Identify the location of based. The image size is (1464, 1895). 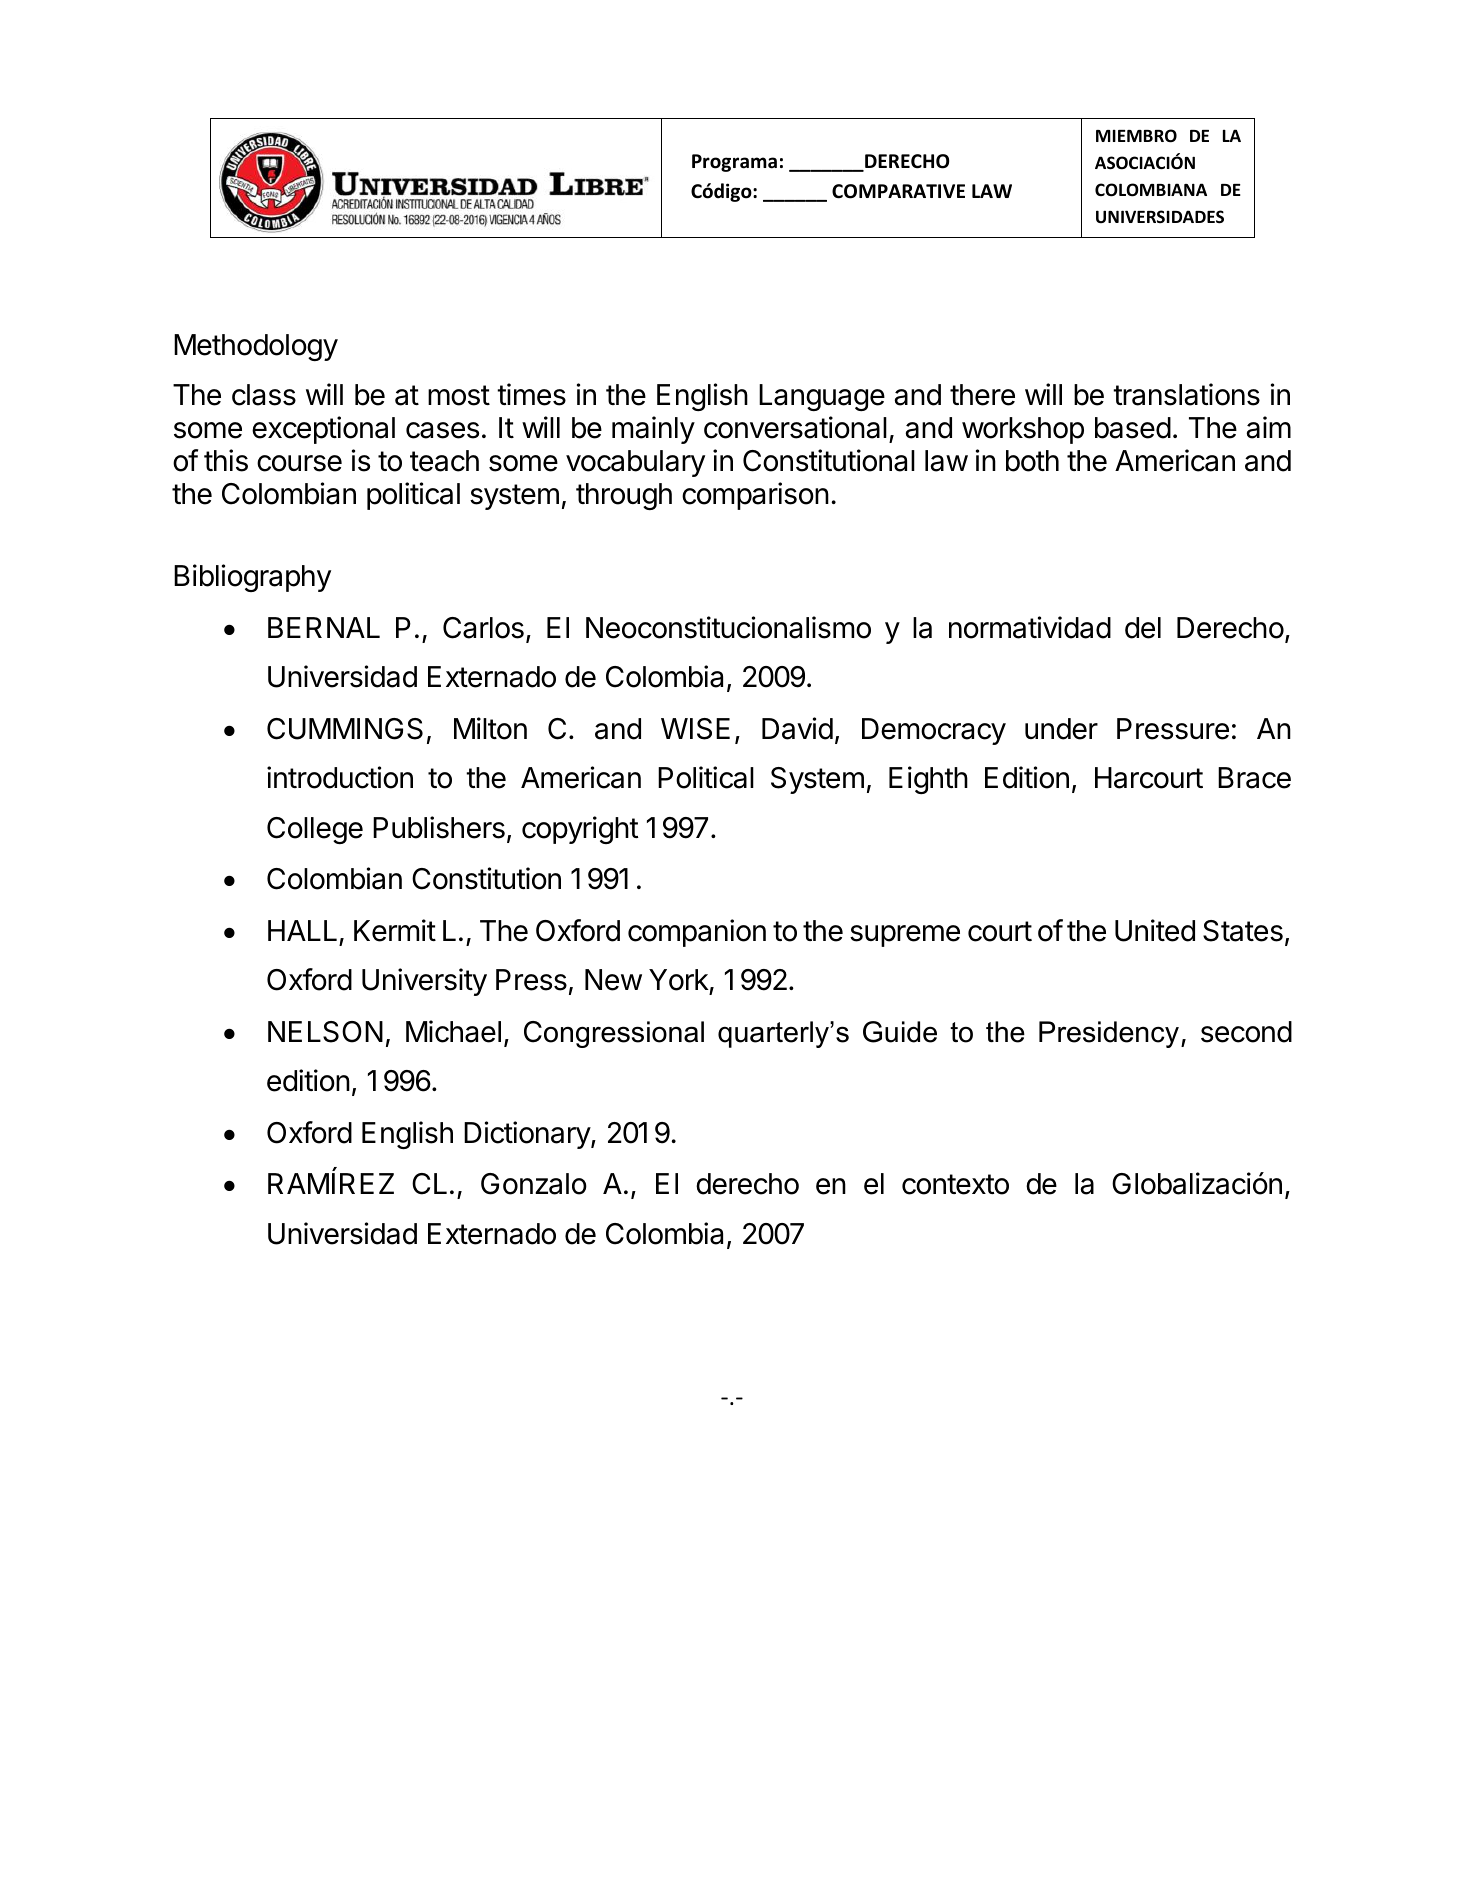
(1133, 428).
